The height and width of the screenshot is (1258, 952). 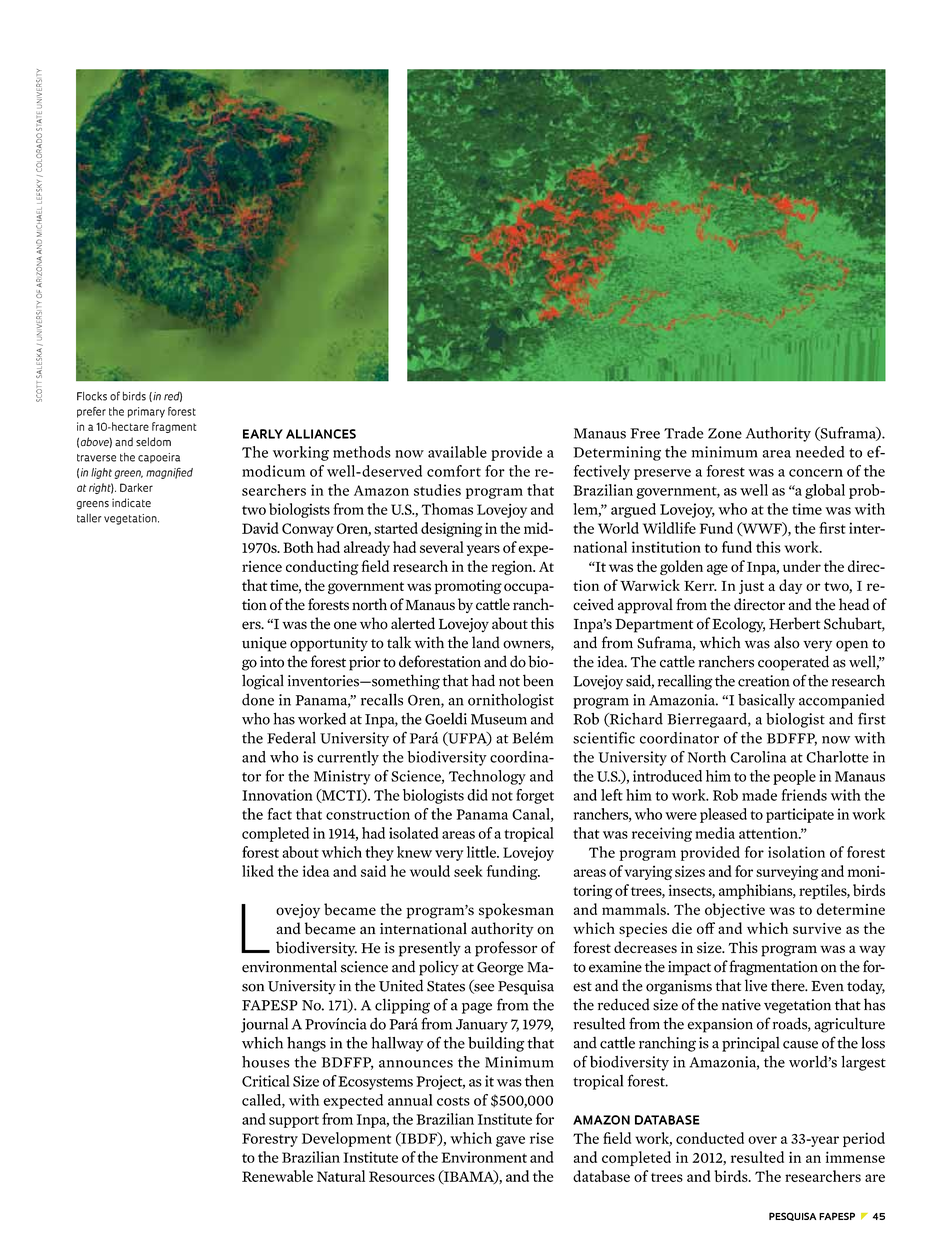 What do you see at coordinates (793, 663) in the screenshot?
I see `cooperated` at bounding box center [793, 663].
